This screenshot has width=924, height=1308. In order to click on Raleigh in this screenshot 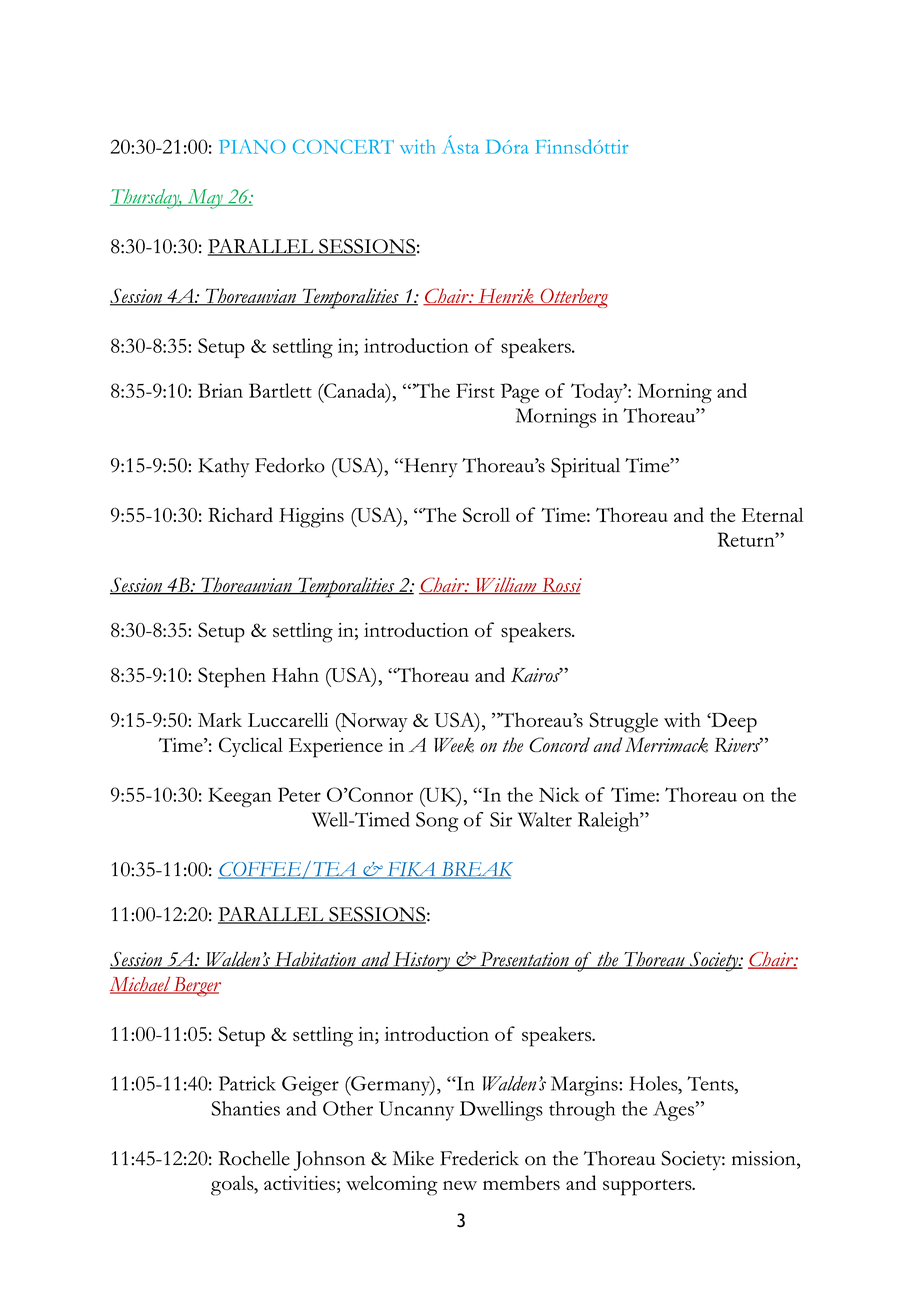, I will do `click(610, 822)`.
